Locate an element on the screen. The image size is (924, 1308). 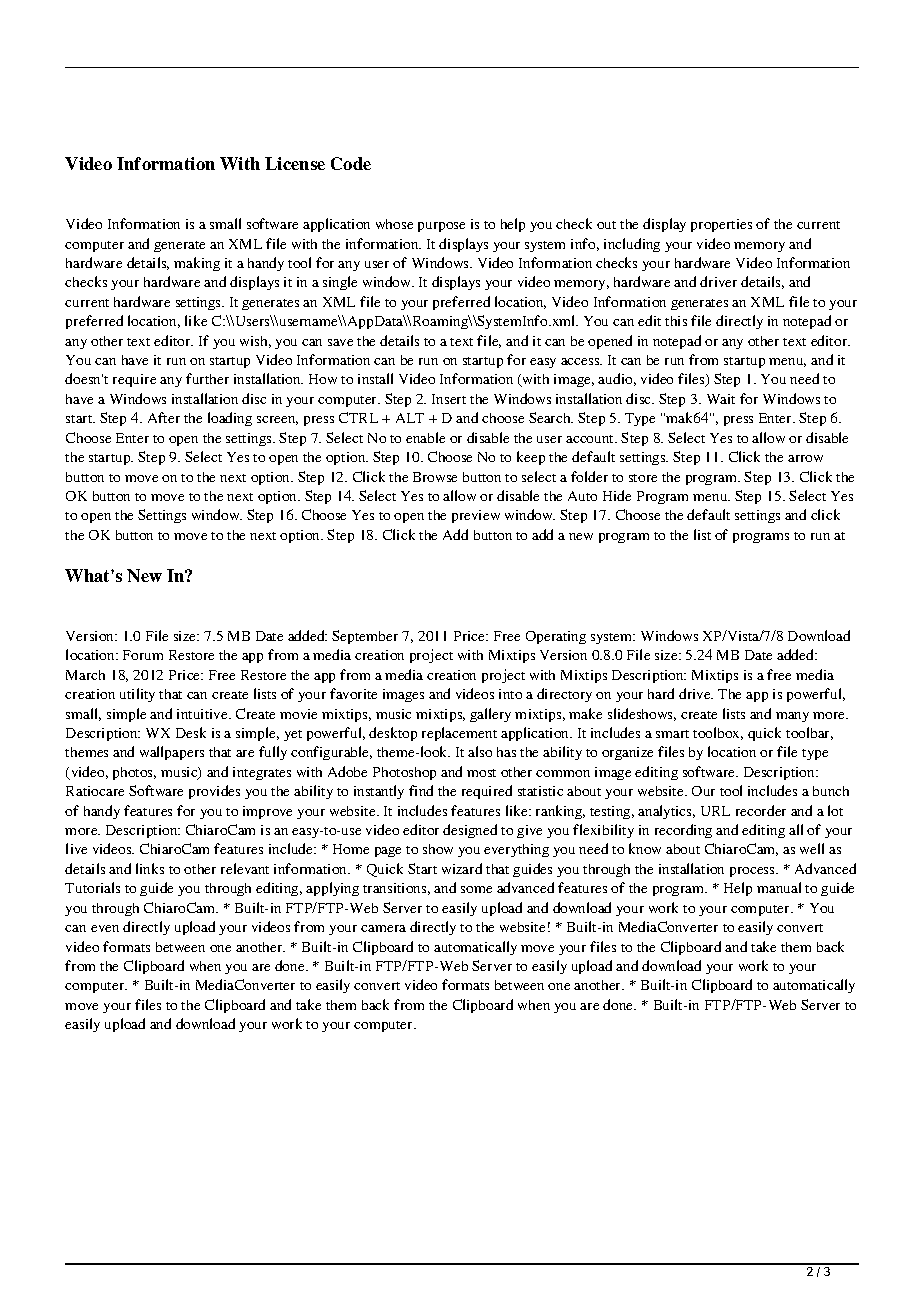
After is located at coordinates (164, 417).
